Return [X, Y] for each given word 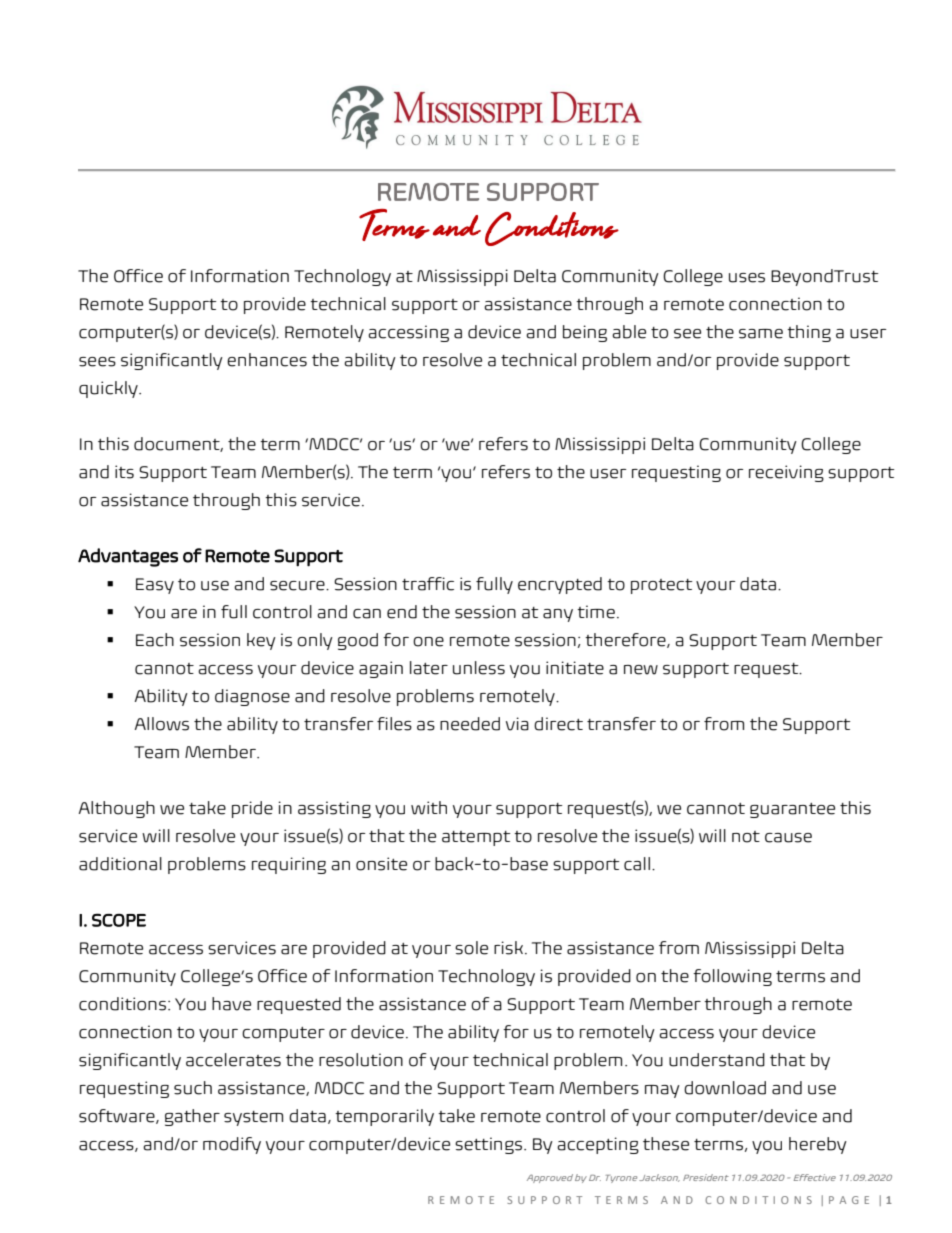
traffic [428, 584]
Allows [161, 724]
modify [232, 1145]
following [732, 977]
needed [470, 724]
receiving [786, 473]
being [585, 333]
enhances [267, 360]
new [641, 670]
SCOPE [119, 920]
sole [471, 948]
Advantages [128, 557]
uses [747, 278]
